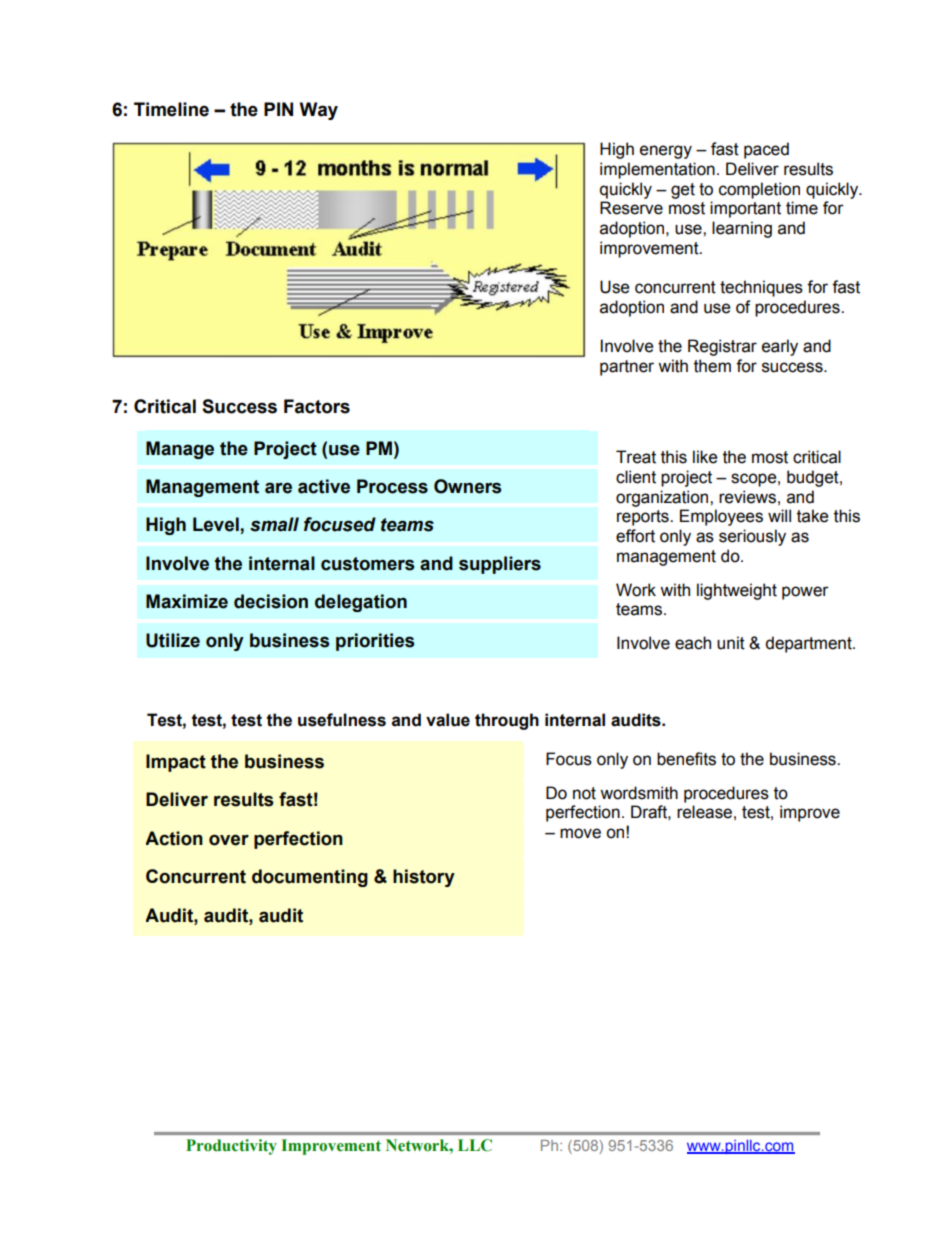 The width and height of the image is (952, 1233). I want to click on Way, so click(319, 111).
